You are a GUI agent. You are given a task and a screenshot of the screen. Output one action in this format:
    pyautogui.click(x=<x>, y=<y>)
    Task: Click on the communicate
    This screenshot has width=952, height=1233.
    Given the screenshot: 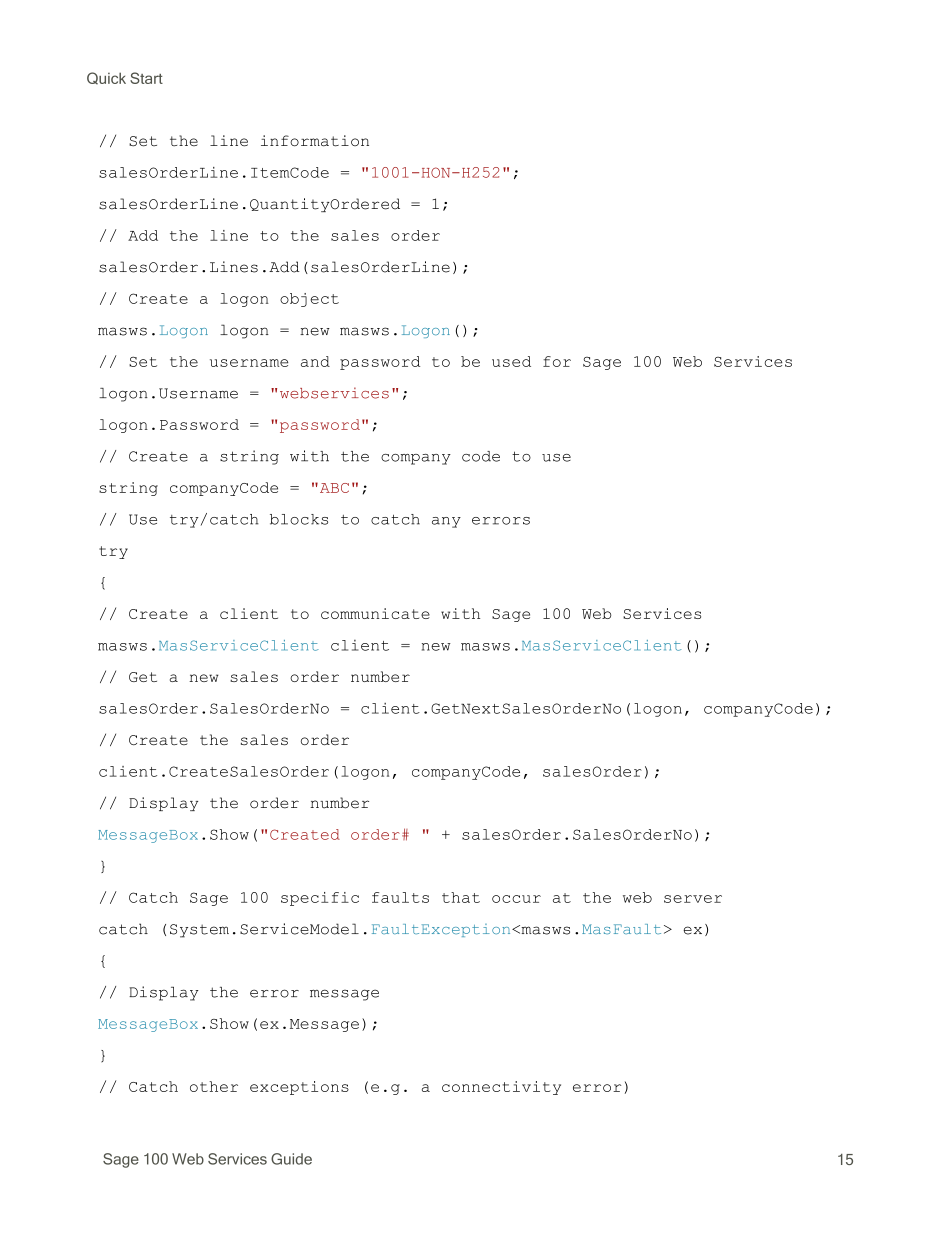 What is the action you would take?
    pyautogui.click(x=375, y=613)
